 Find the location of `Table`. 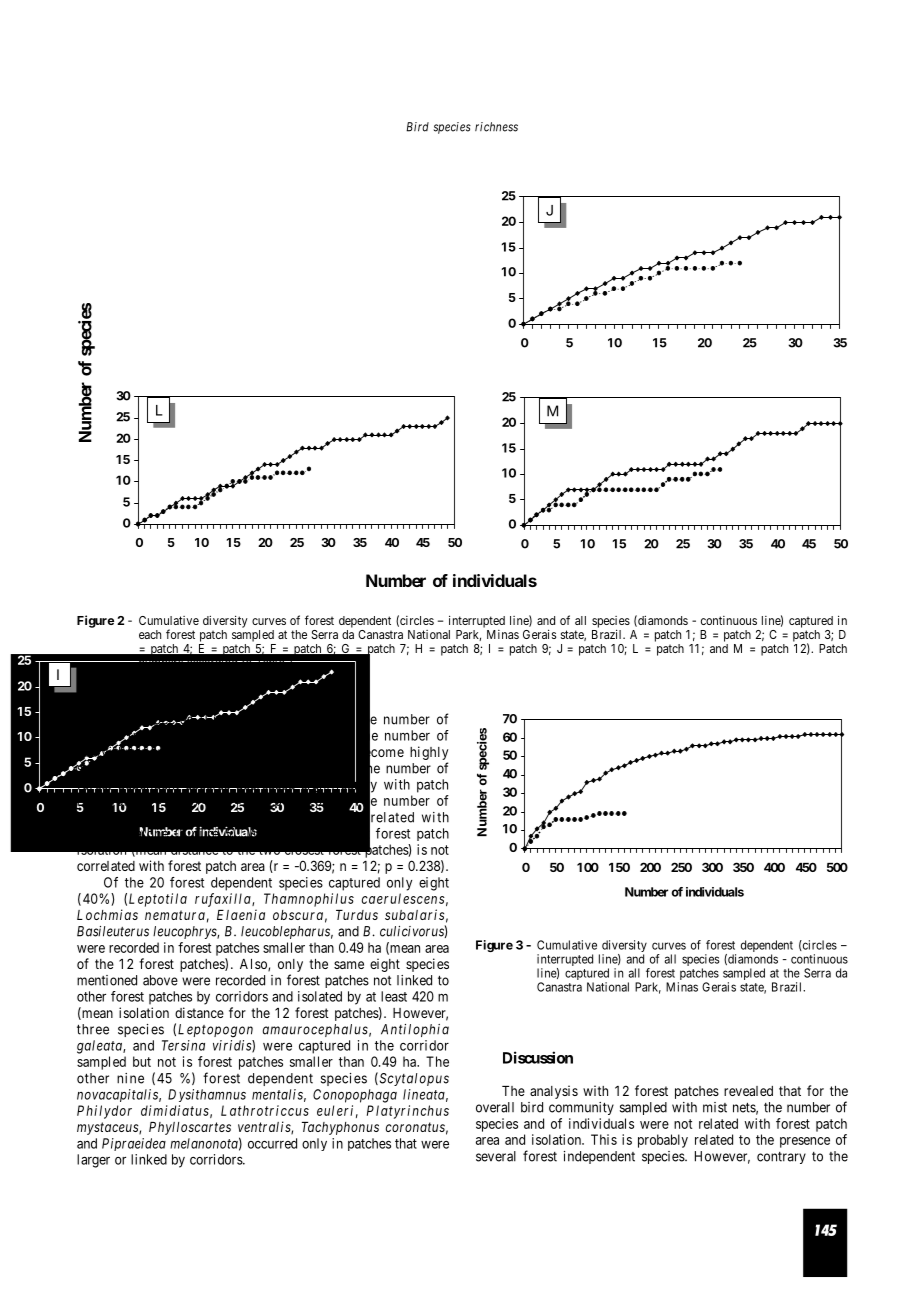

Table is located at coordinates (269, 661).
